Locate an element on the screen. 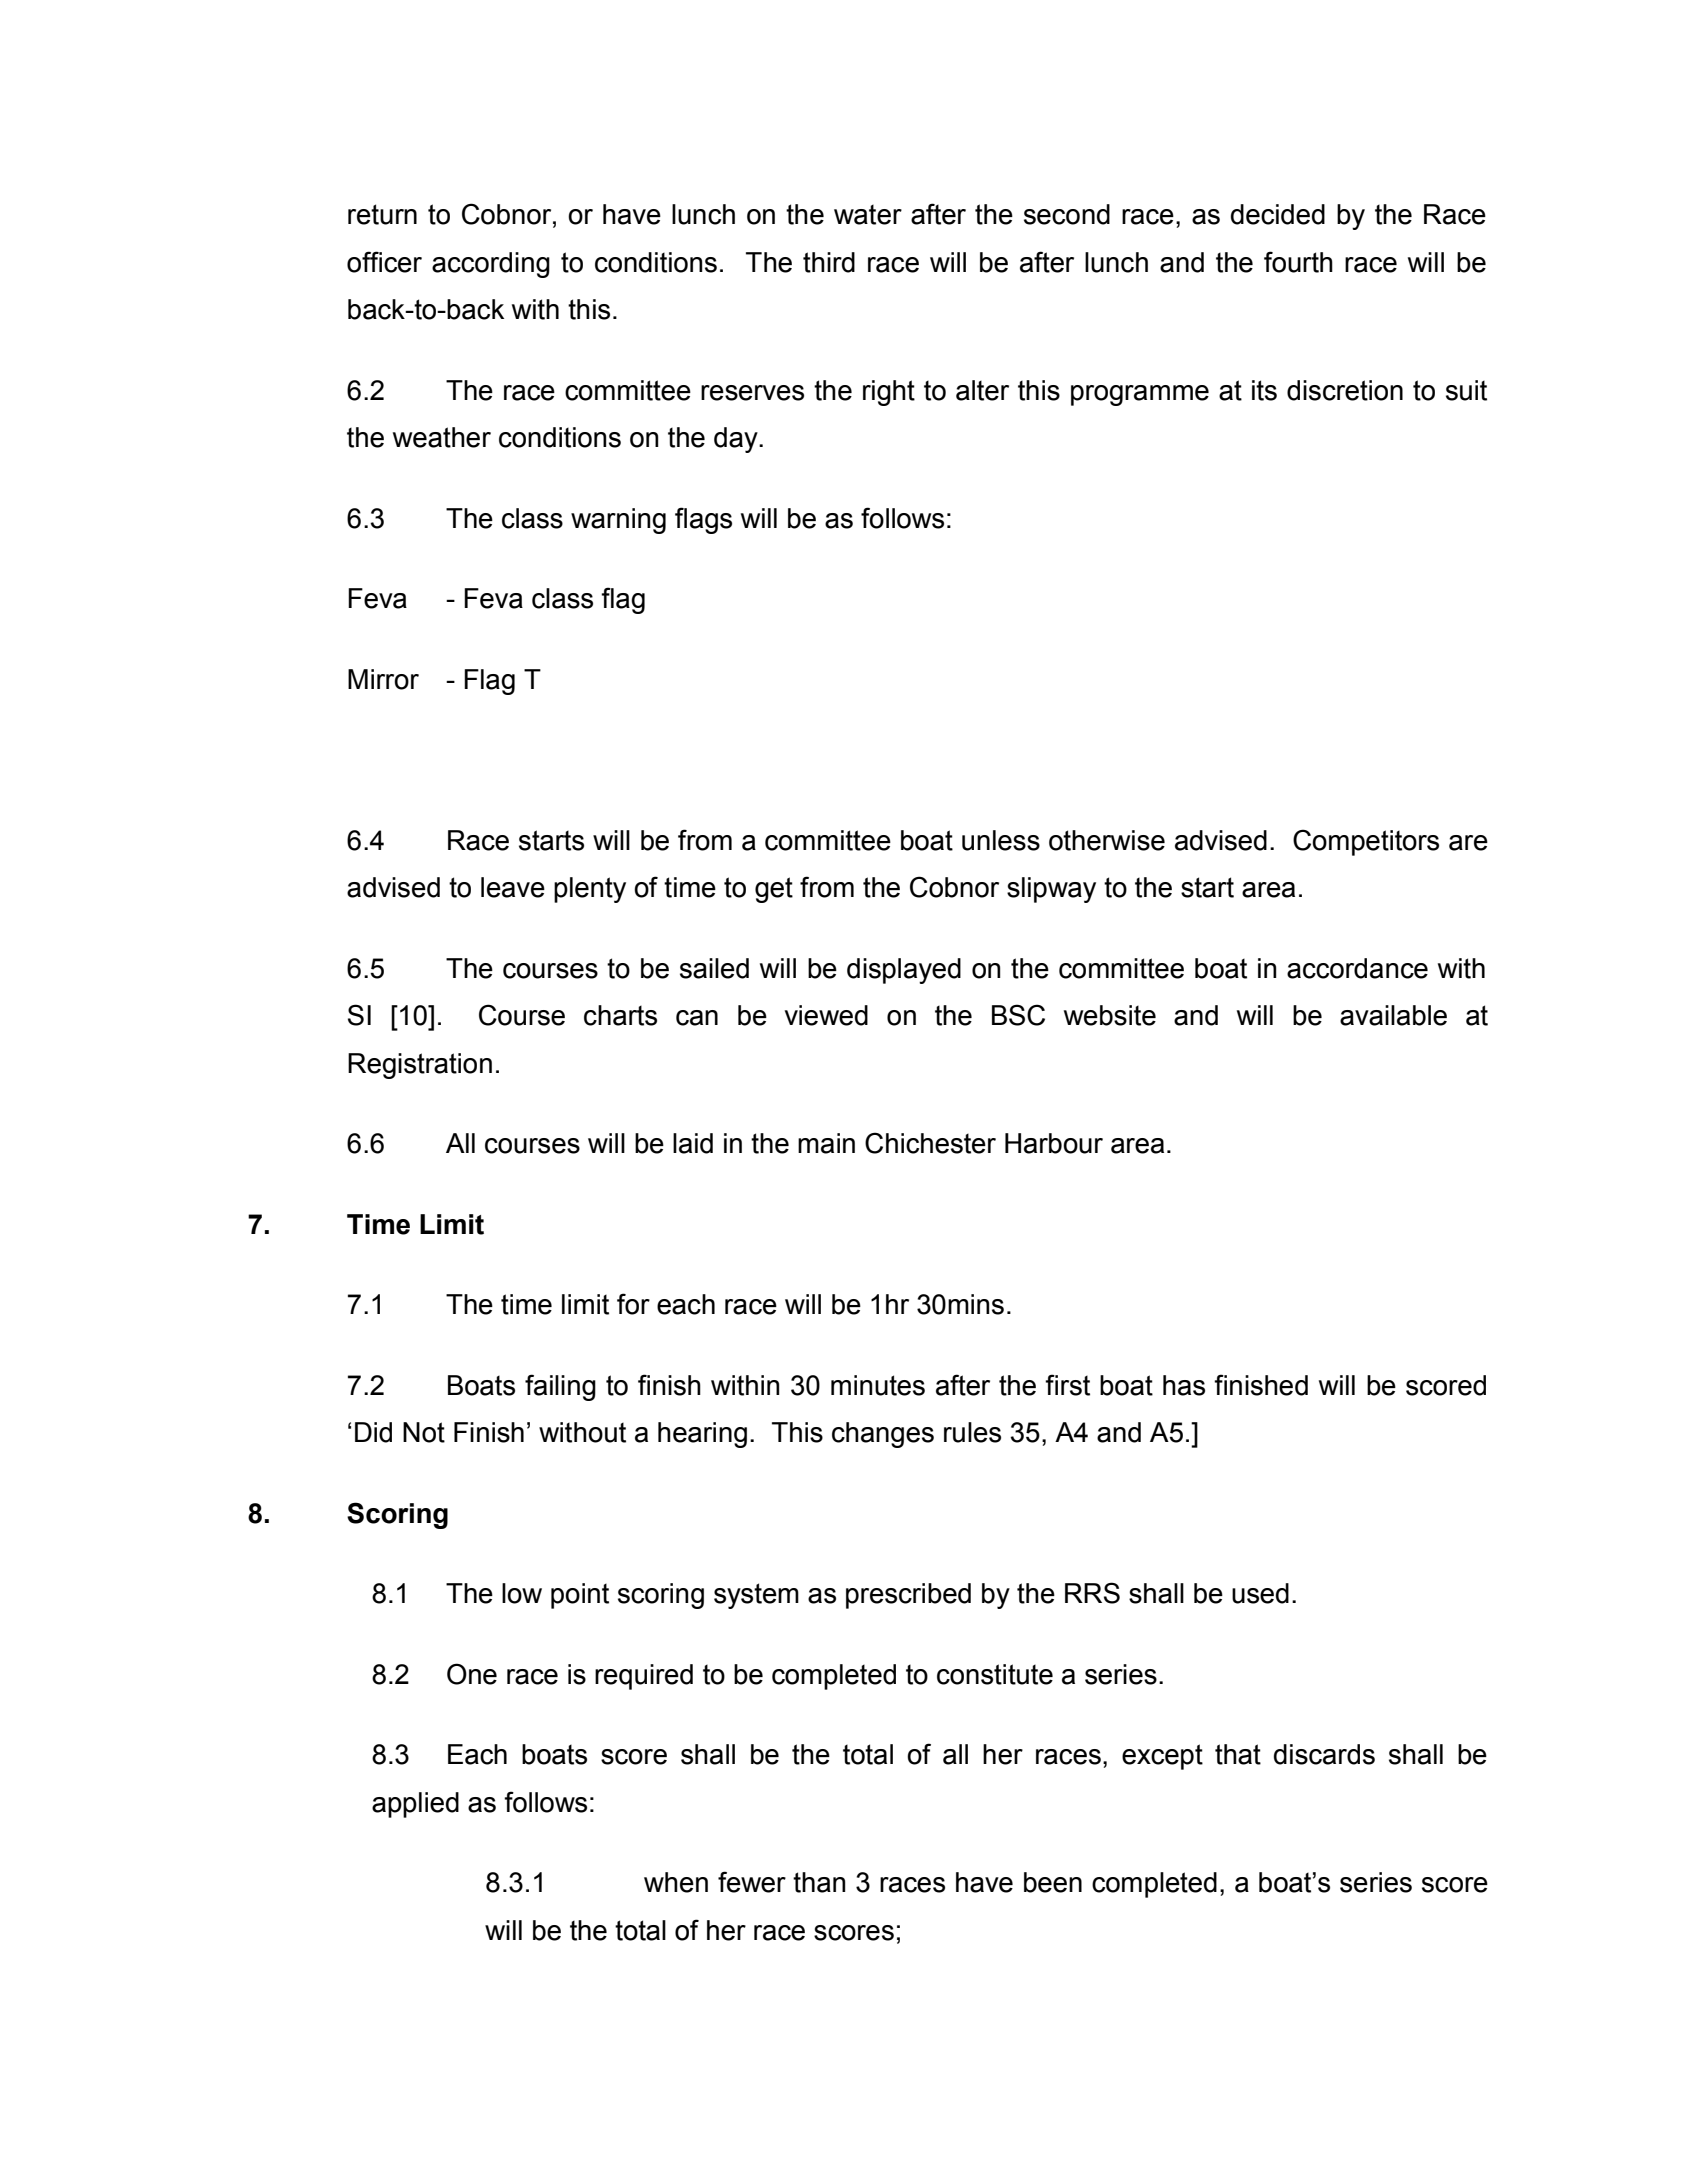 This screenshot has width=1684, height=2180. according is located at coordinates (491, 265).
